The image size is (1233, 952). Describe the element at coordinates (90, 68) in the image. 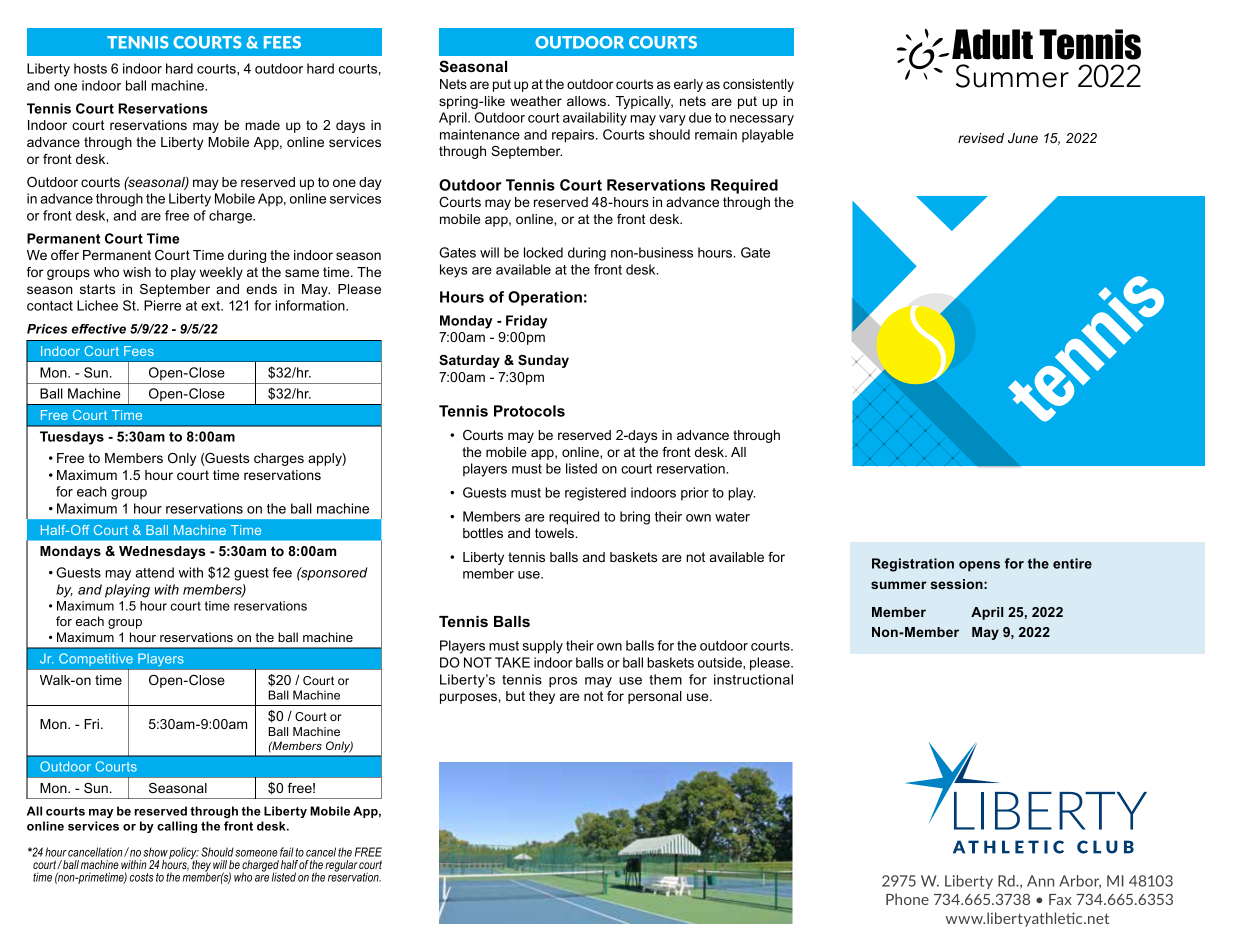

I see `hosts` at that location.
